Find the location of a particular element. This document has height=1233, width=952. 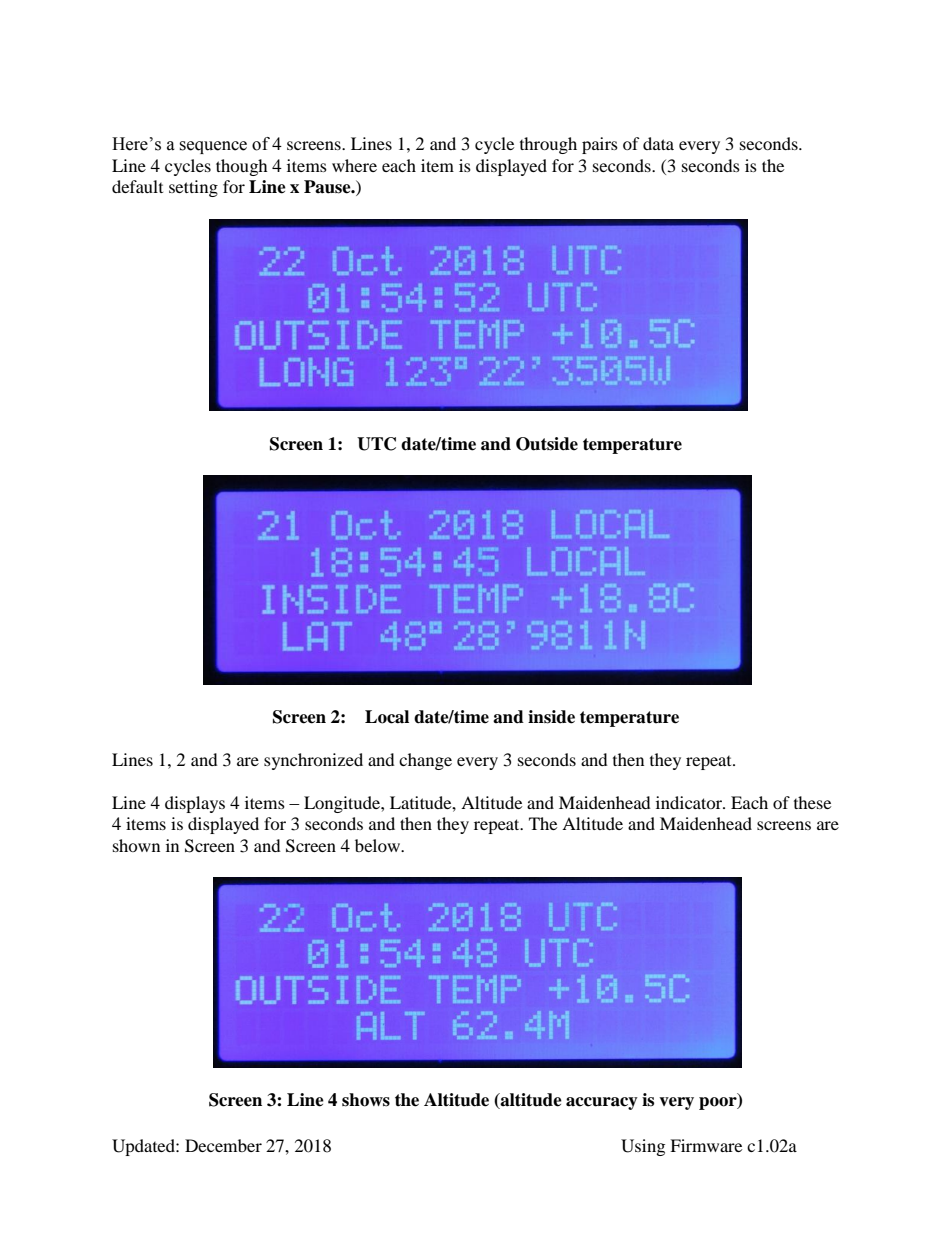

displays is located at coordinates (195, 804).
